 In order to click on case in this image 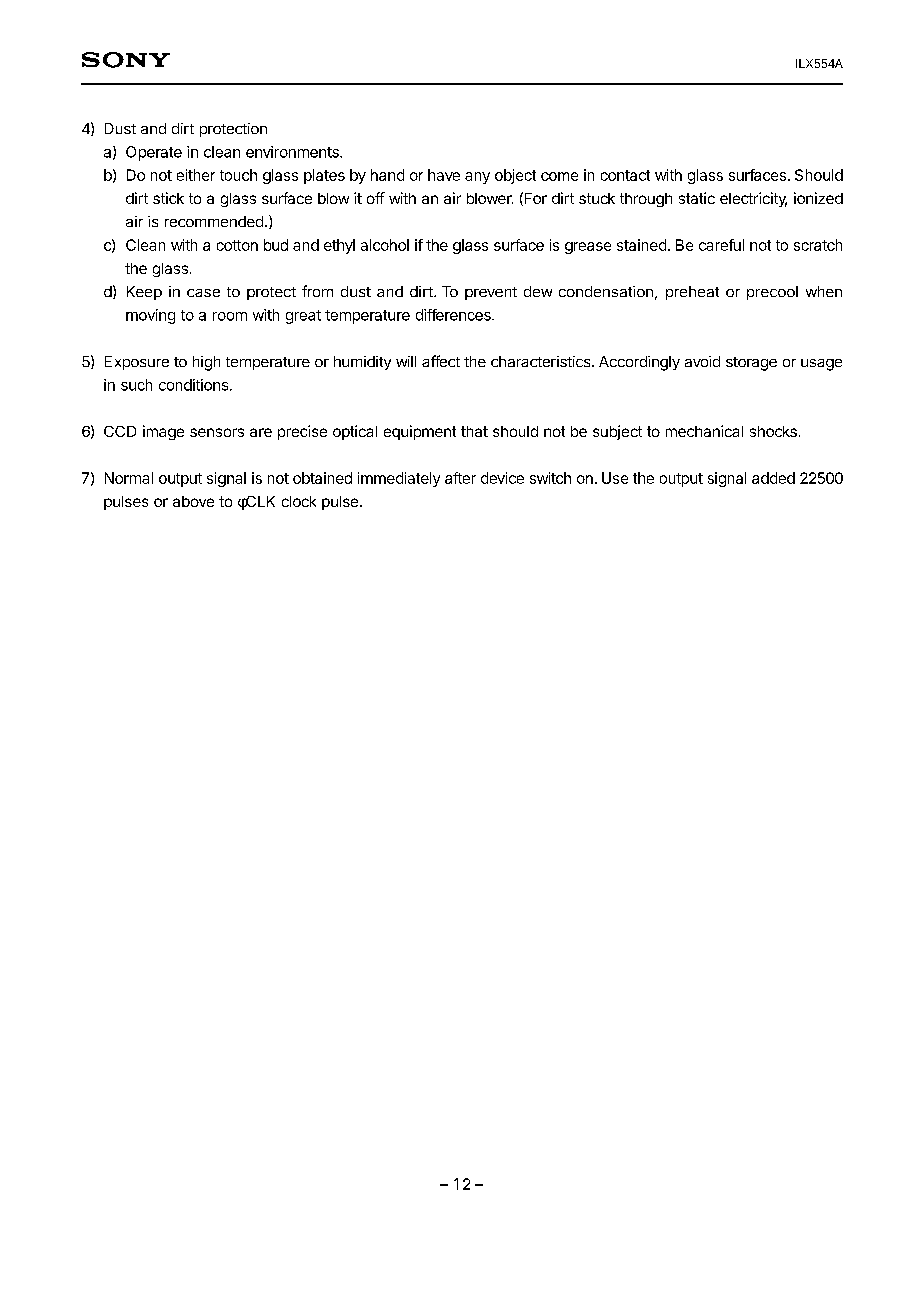, I will do `click(203, 293)`.
